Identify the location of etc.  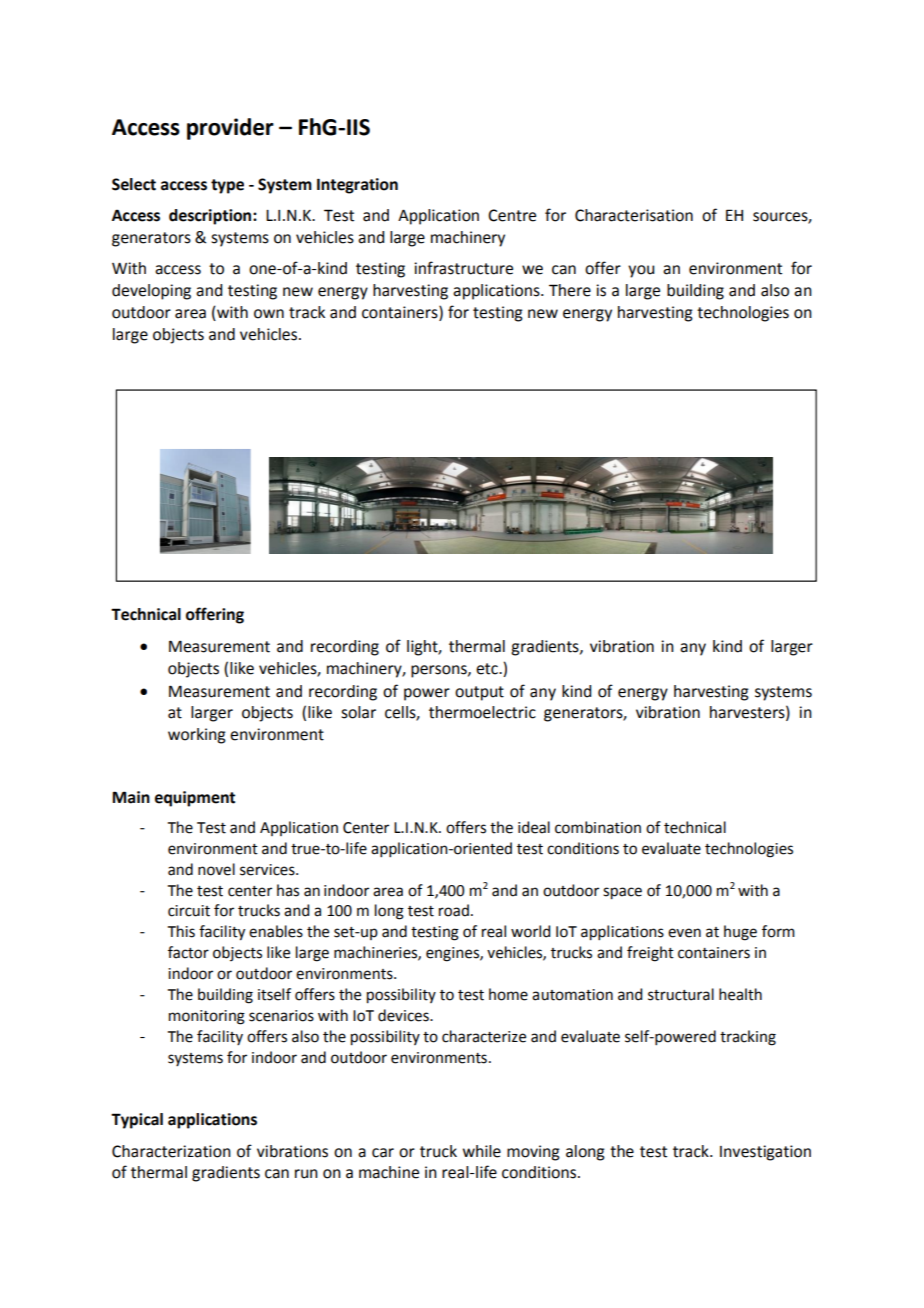
(488, 669).
